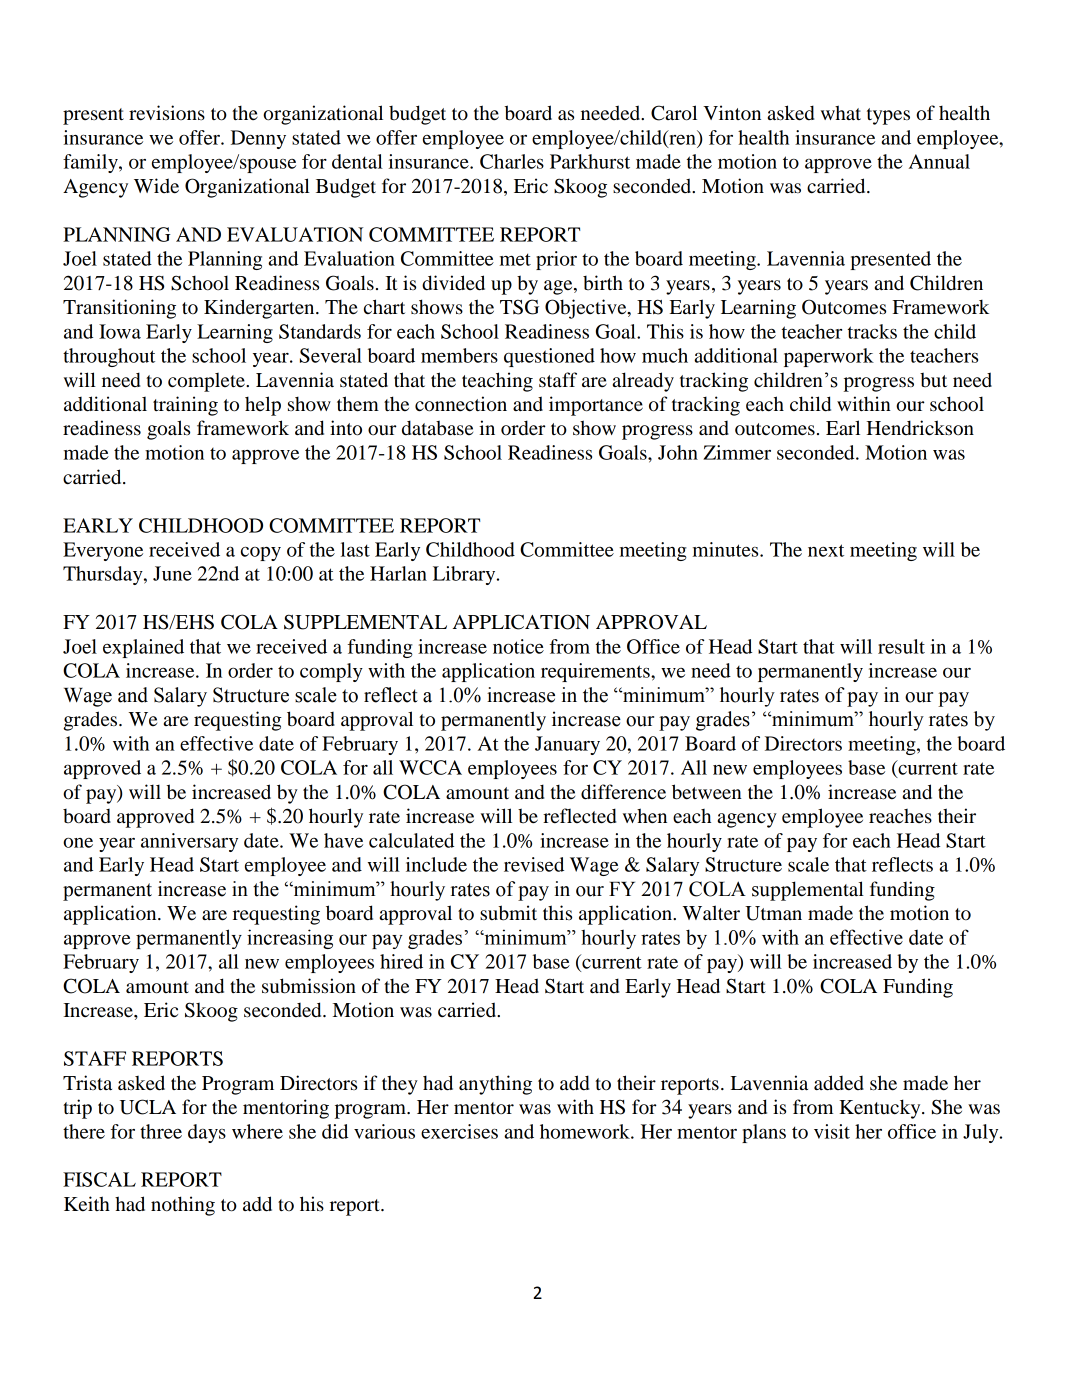 The height and width of the document is (1391, 1075). What do you see at coordinates (832, 1131) in the document?
I see `visit` at bounding box center [832, 1131].
